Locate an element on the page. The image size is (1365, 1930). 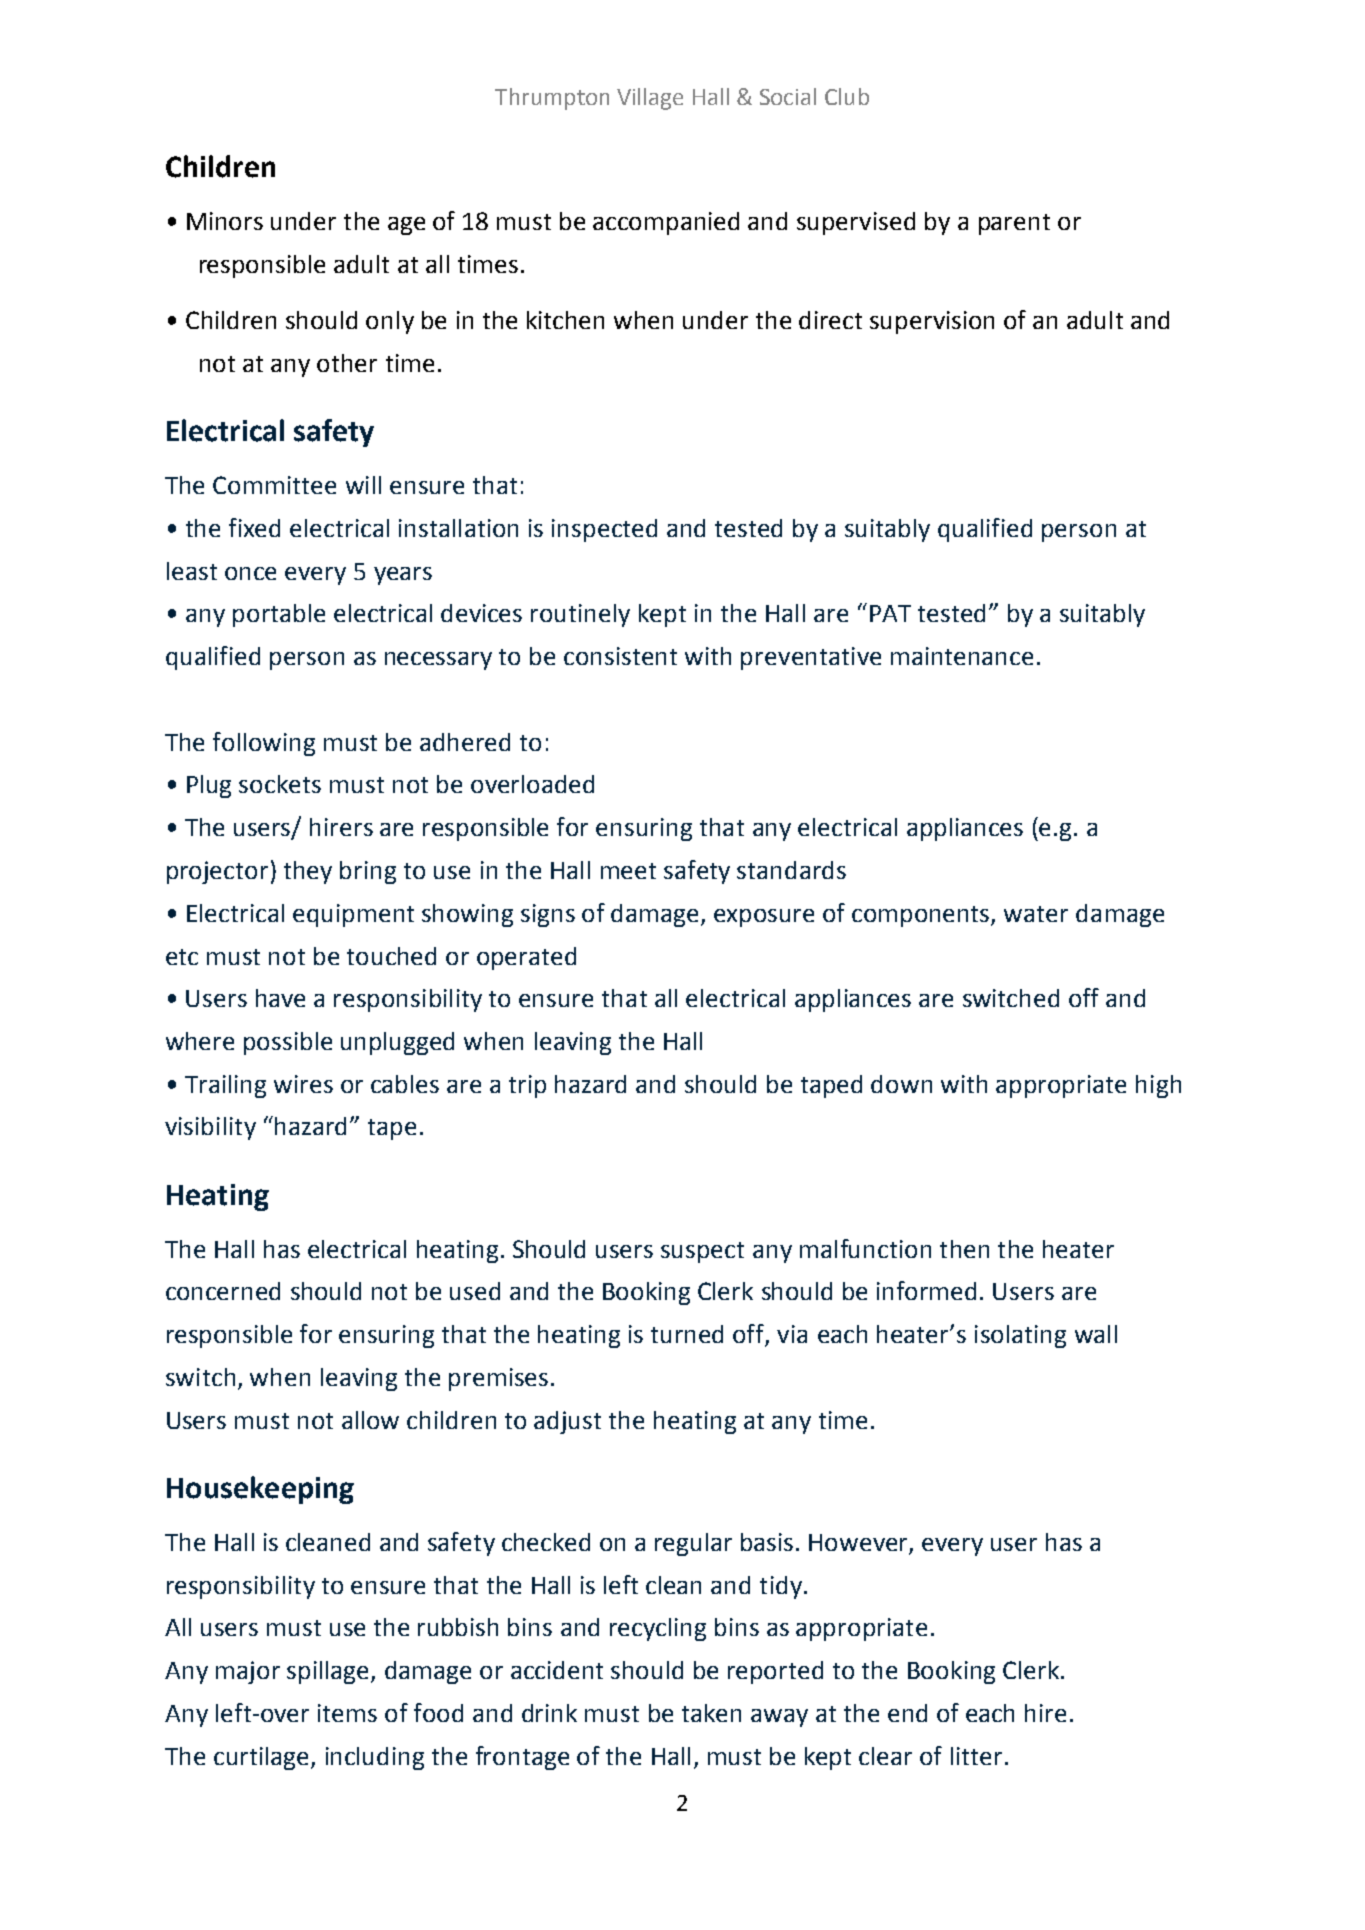
portable is located at coordinates (279, 615).
